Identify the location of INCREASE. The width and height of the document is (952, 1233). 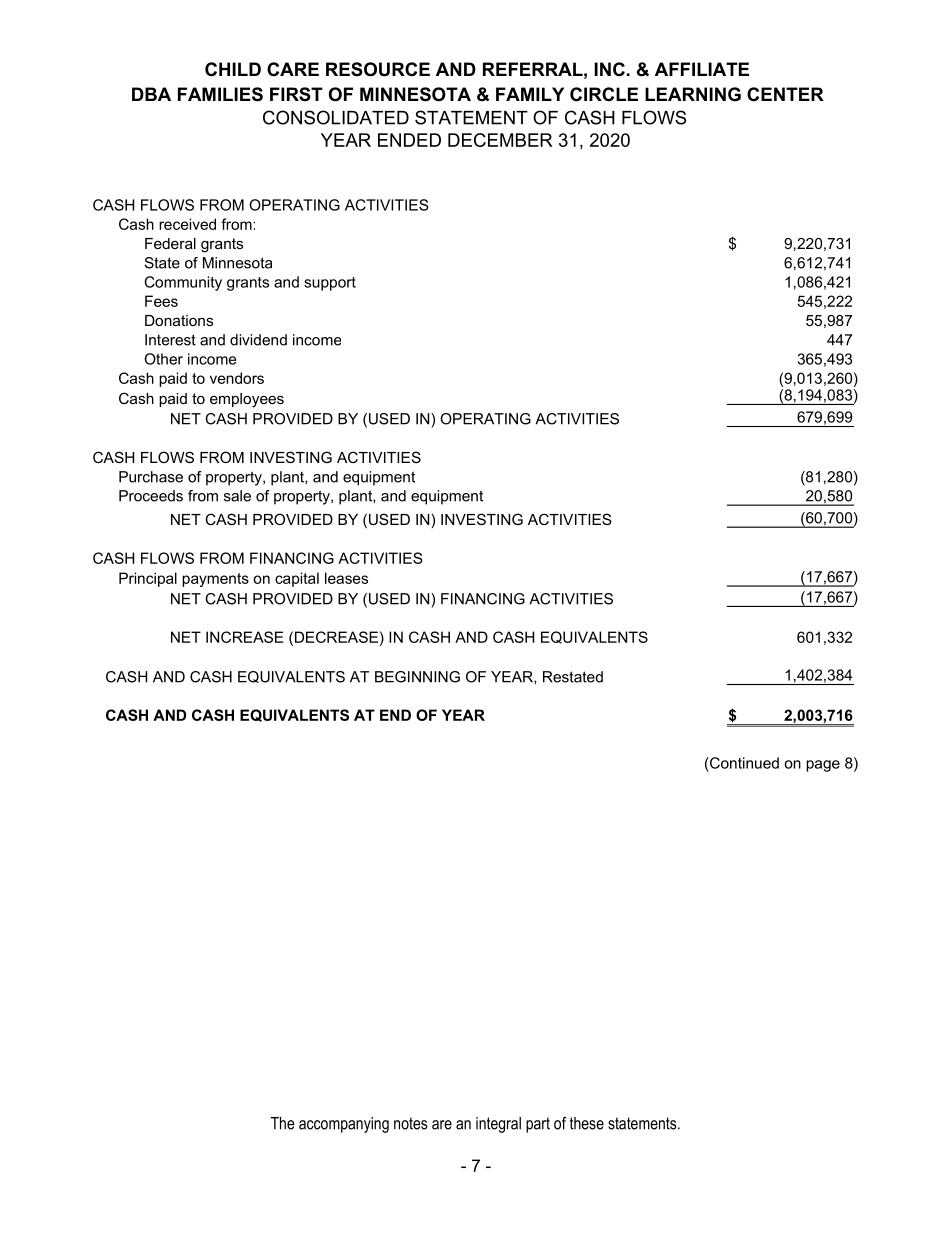
(244, 637).
